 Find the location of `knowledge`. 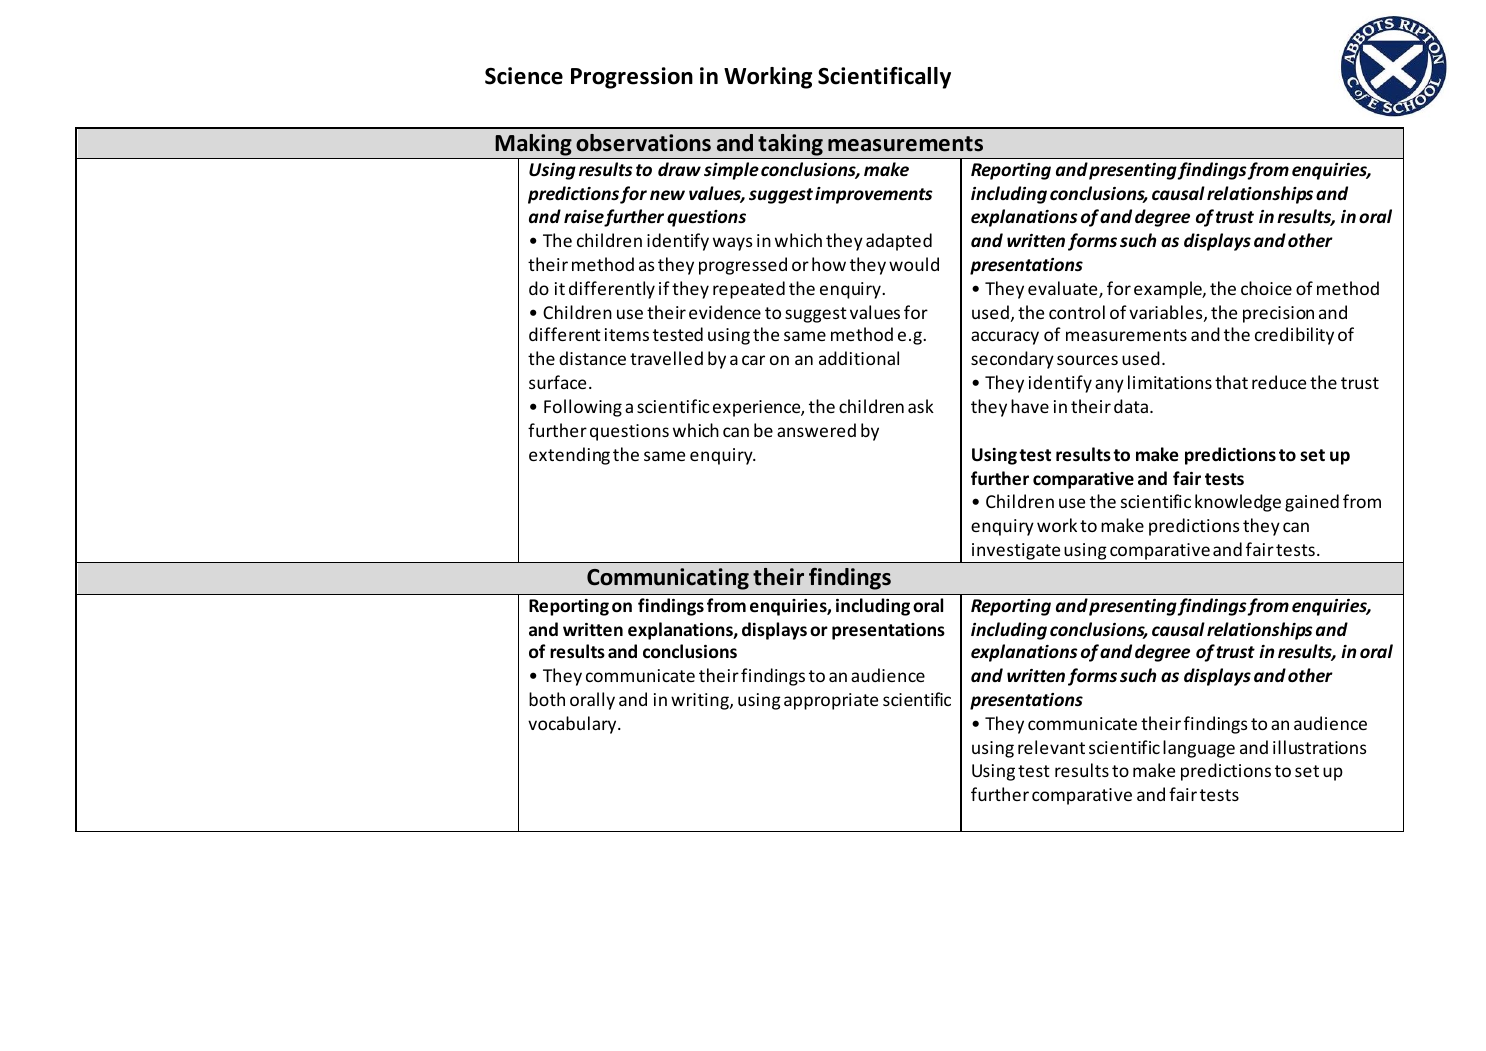

knowledge is located at coordinates (1238, 503).
